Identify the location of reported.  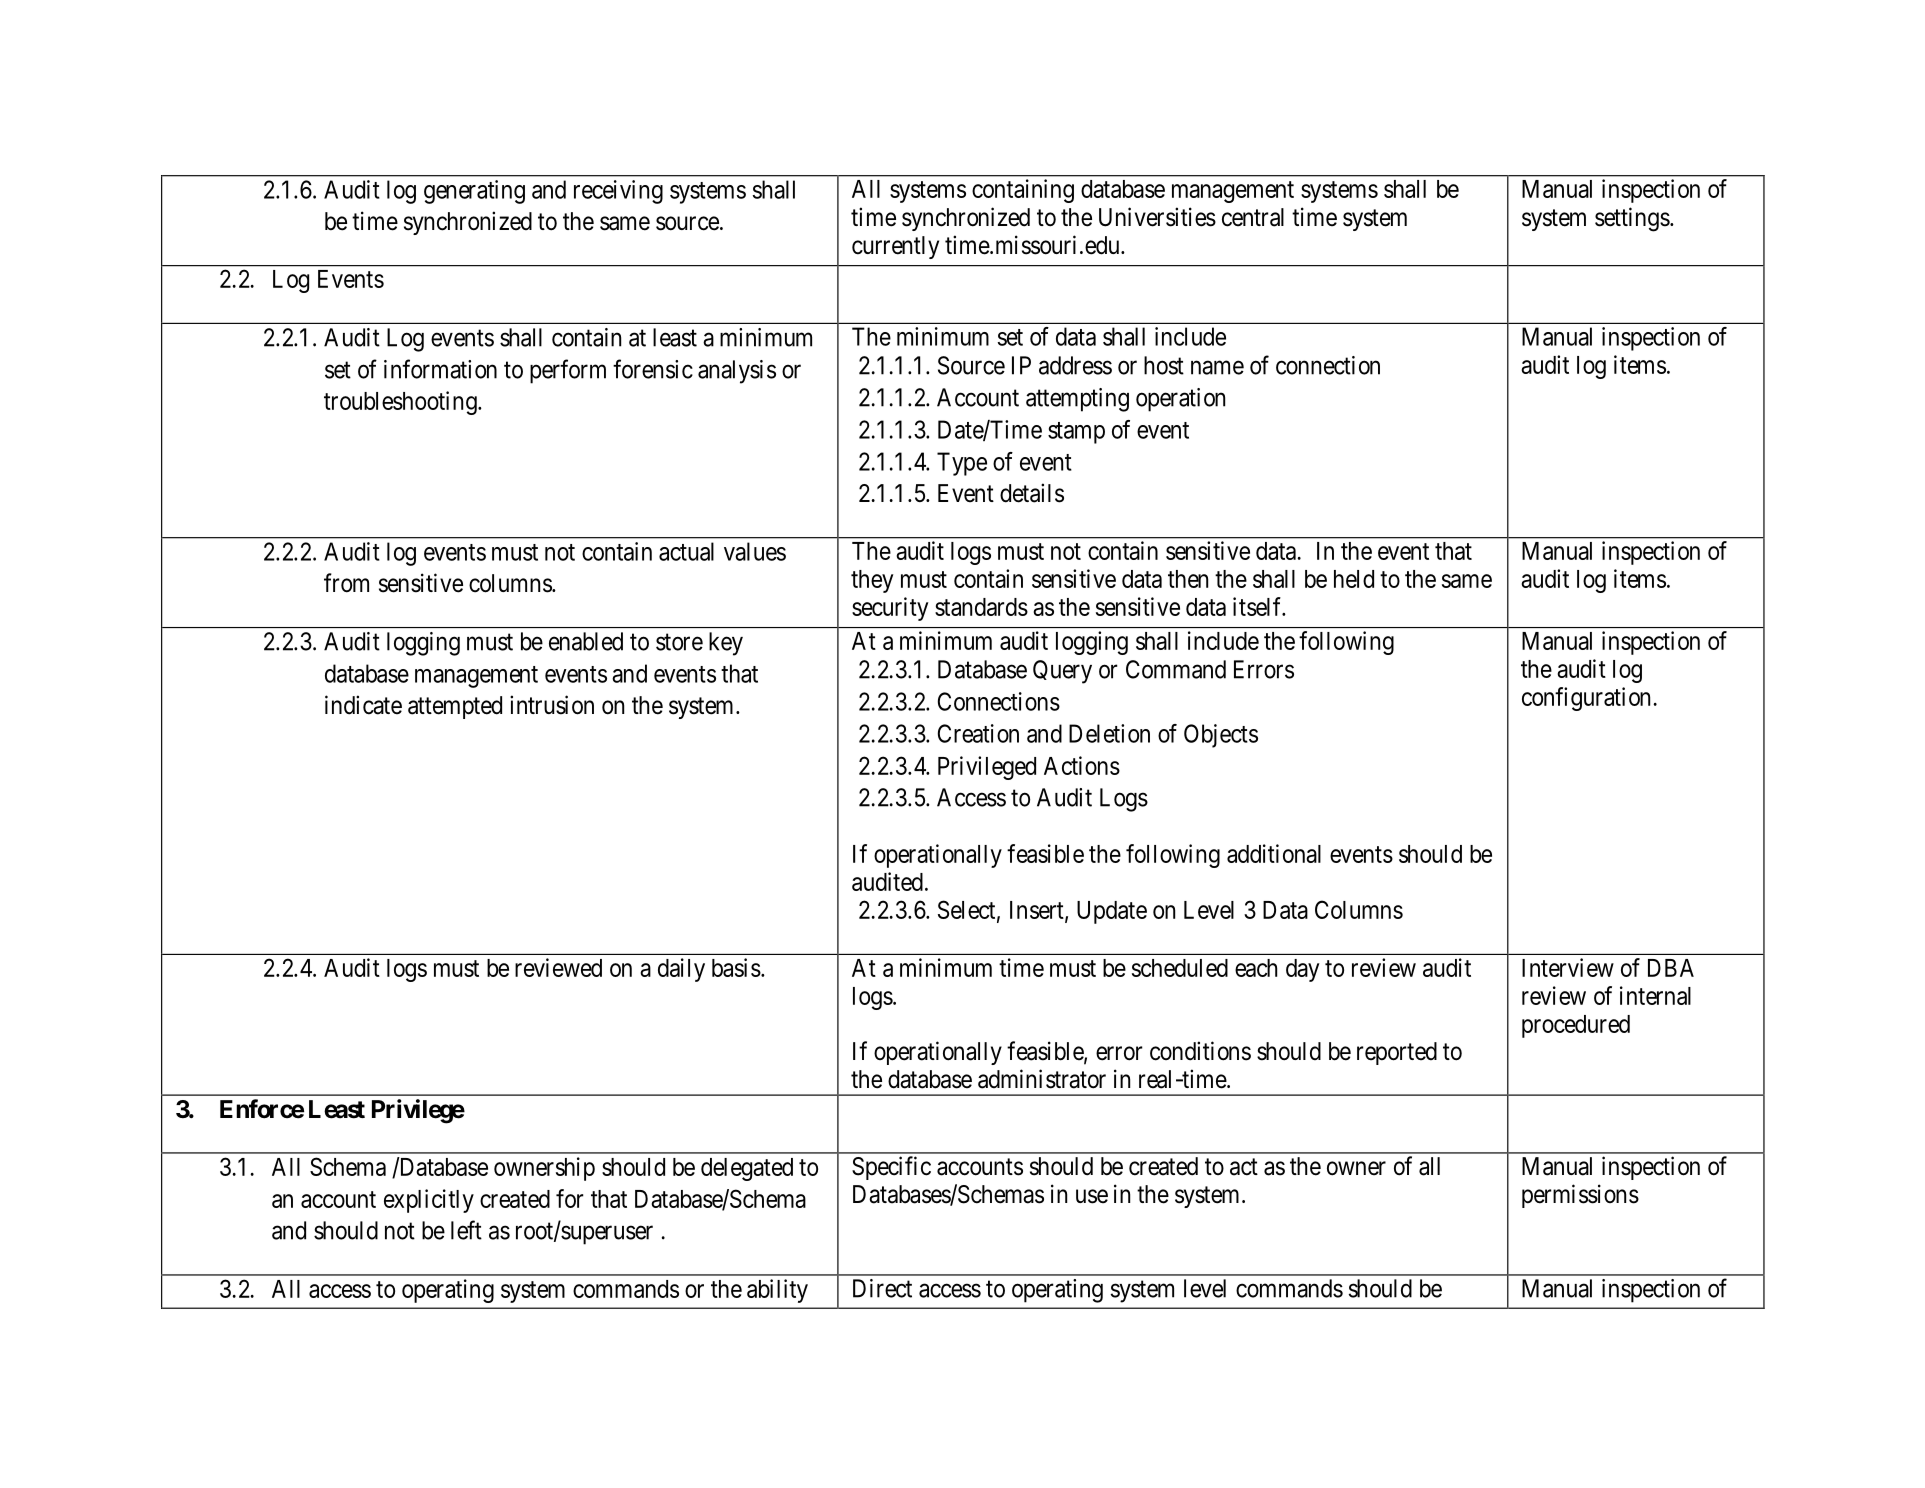
(1397, 1053).
